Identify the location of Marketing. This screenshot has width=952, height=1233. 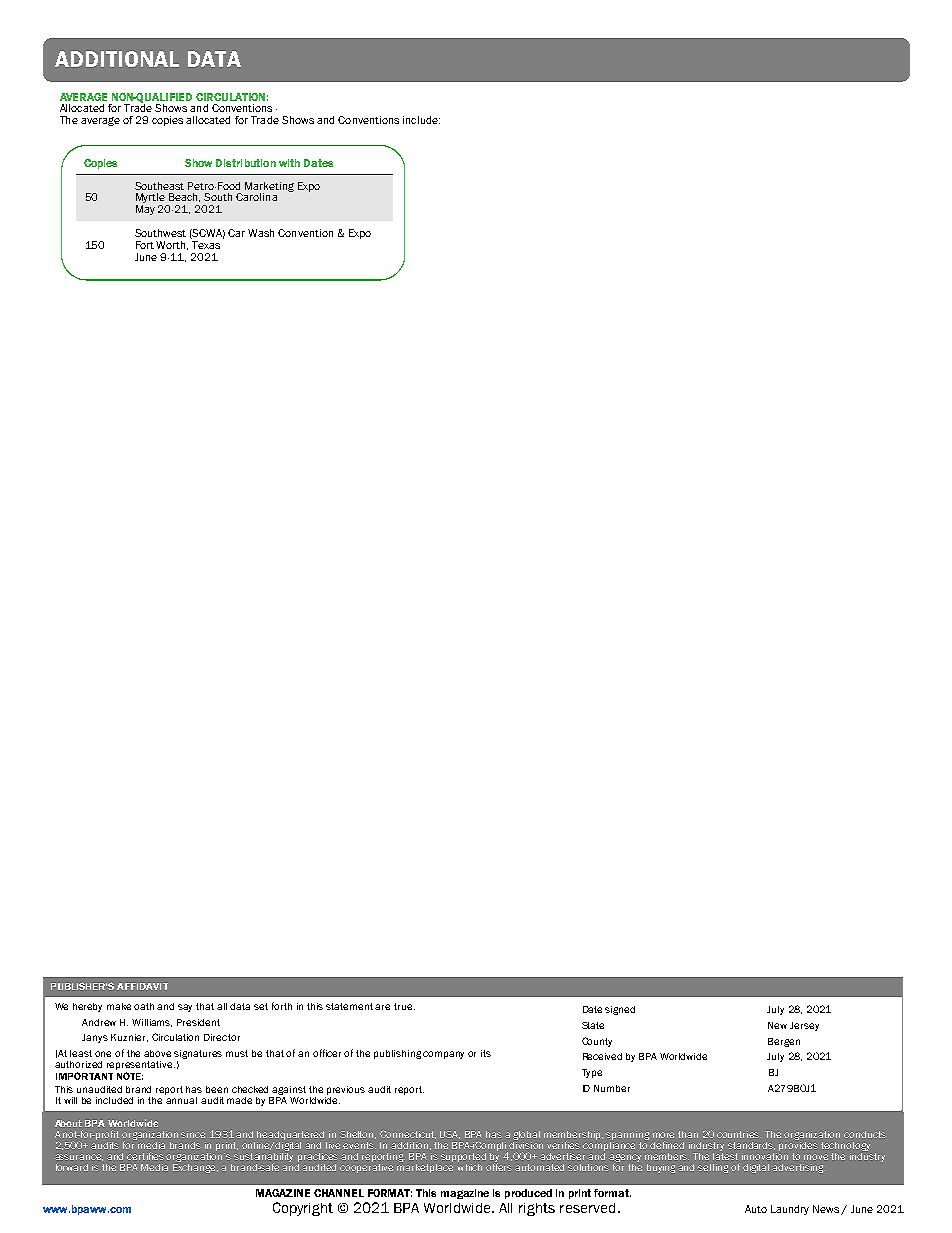
(269, 188).
